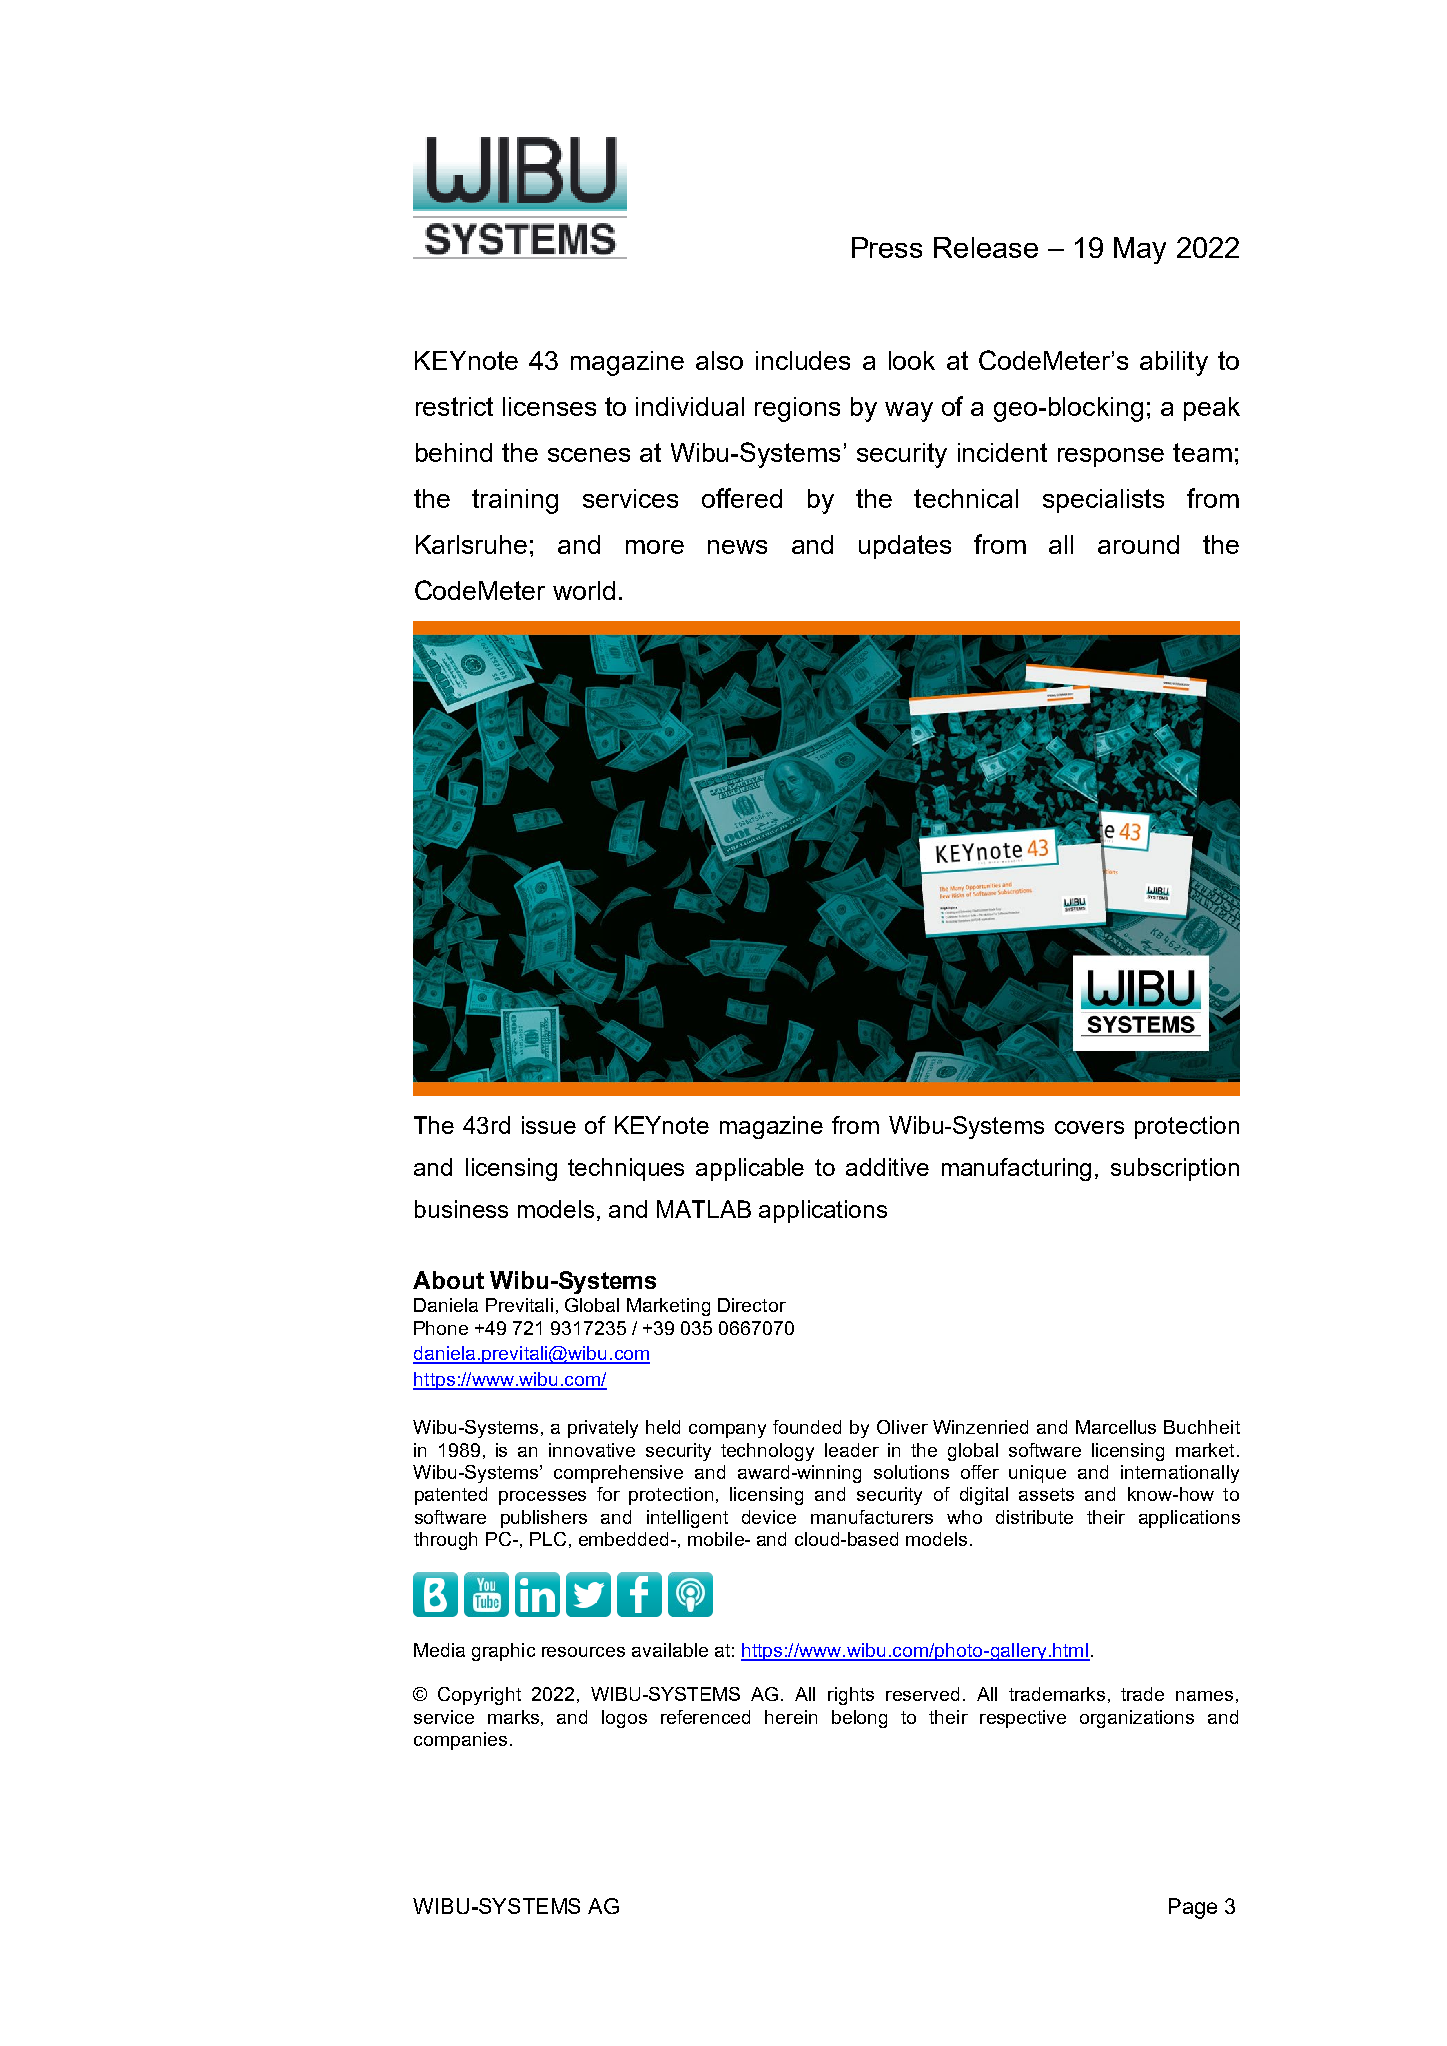 This screenshot has height=2046, width=1447. What do you see at coordinates (460, 1741) in the screenshot?
I see `companies` at bounding box center [460, 1741].
